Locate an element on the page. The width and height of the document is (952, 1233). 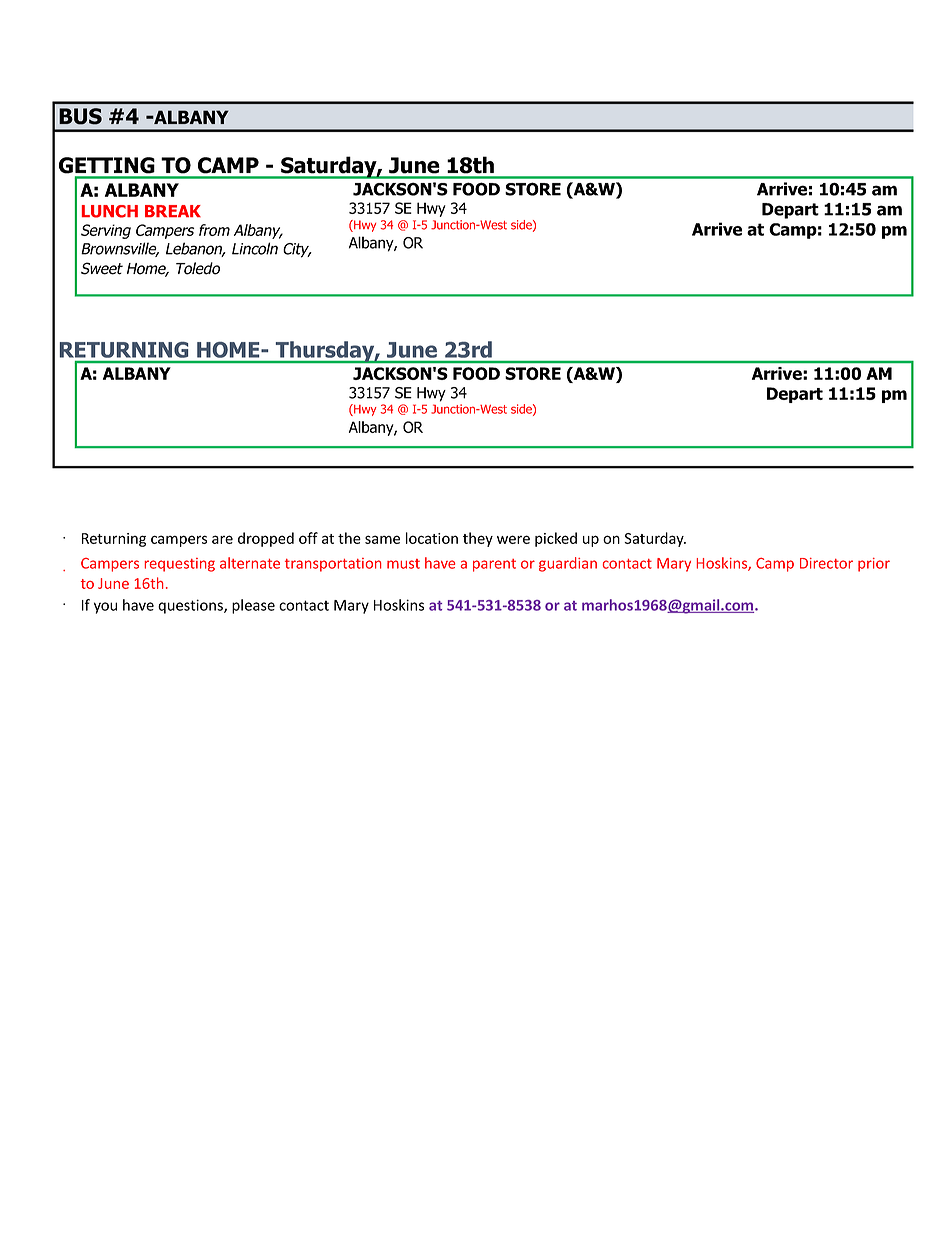
dropped is located at coordinates (266, 539).
